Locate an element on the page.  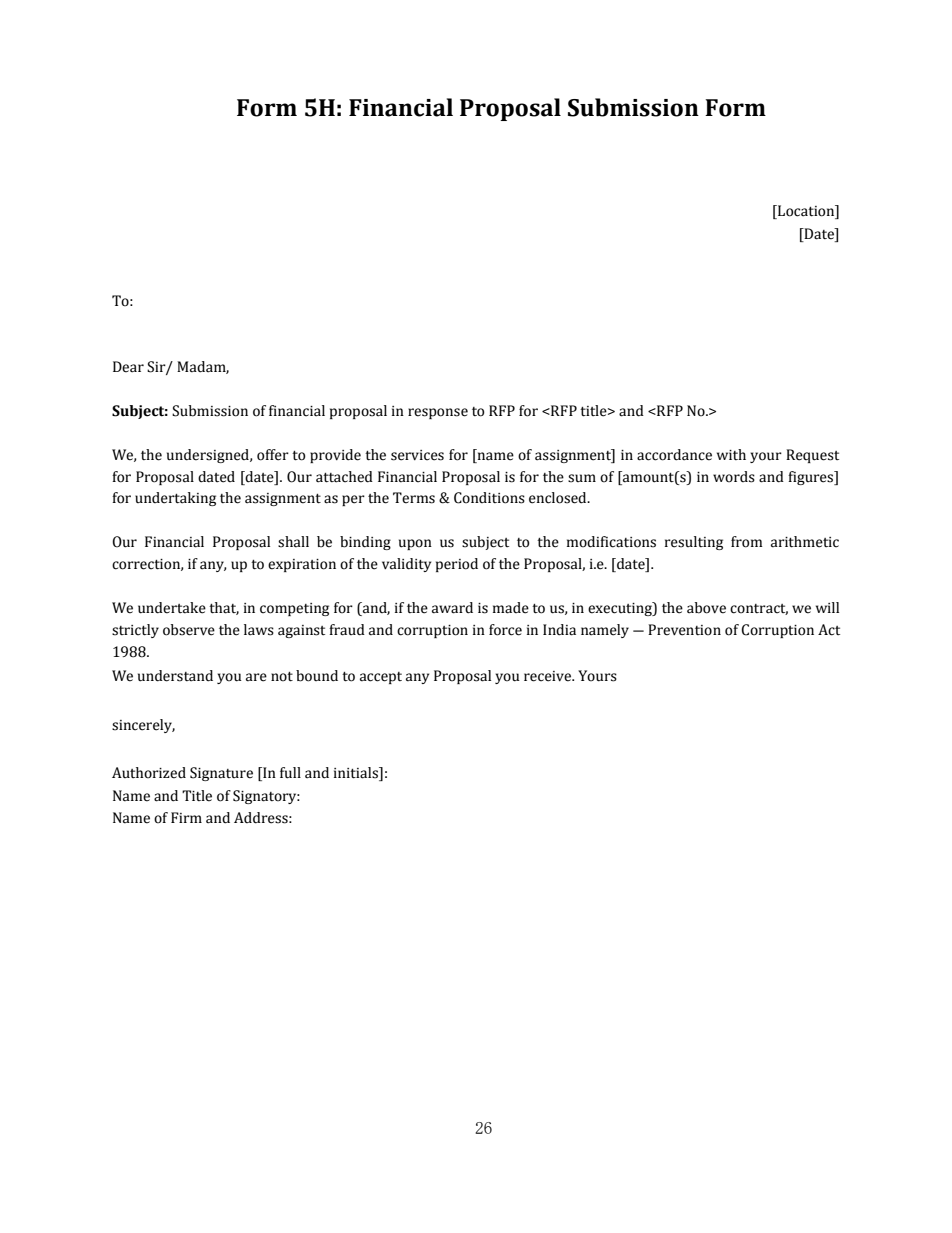
undertaking is located at coordinates (175, 499).
